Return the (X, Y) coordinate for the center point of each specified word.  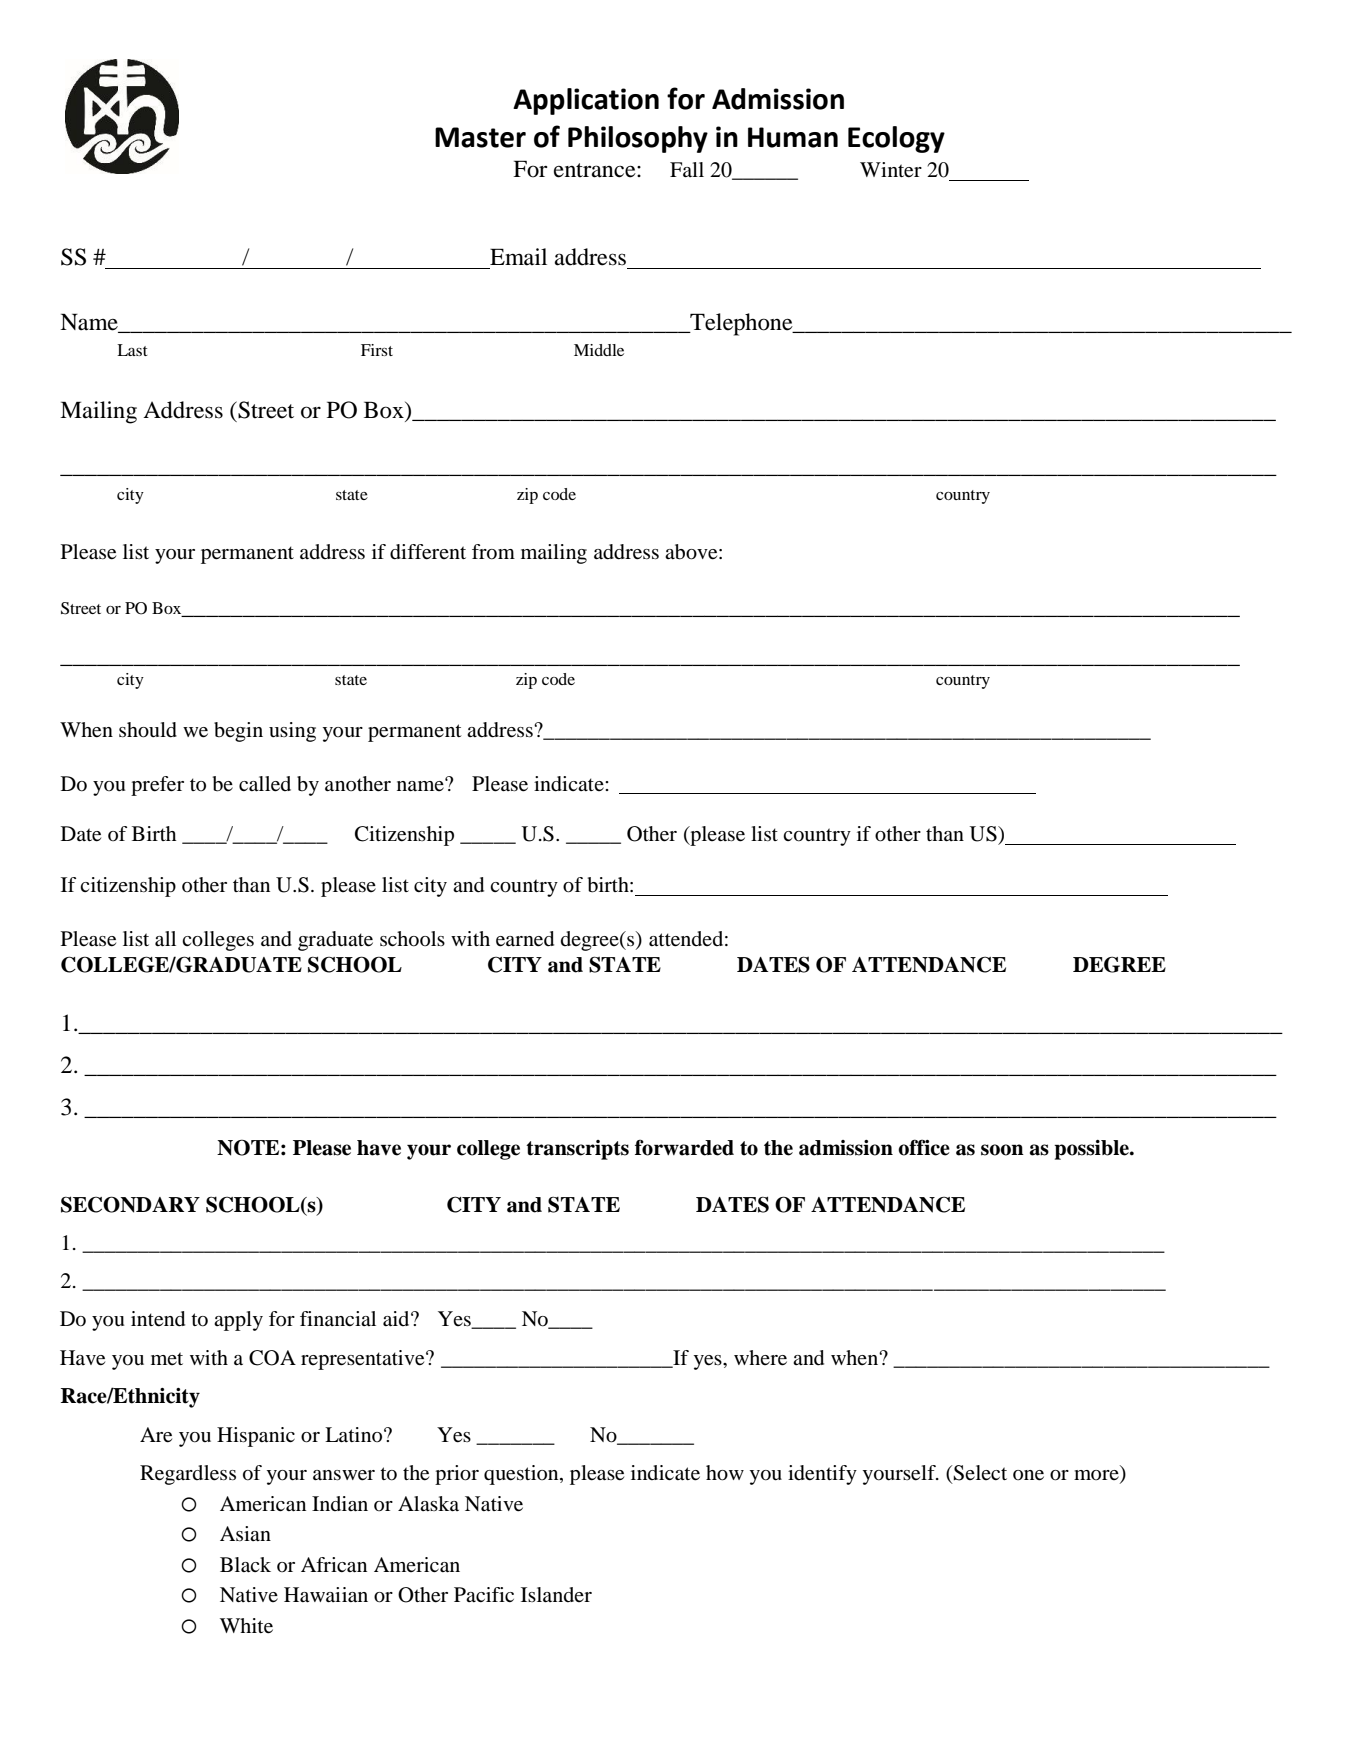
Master (480, 137)
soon (1002, 1150)
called (265, 784)
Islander (556, 1594)
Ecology (896, 139)
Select (980, 1473)
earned (525, 939)
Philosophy (638, 139)
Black (245, 1565)
